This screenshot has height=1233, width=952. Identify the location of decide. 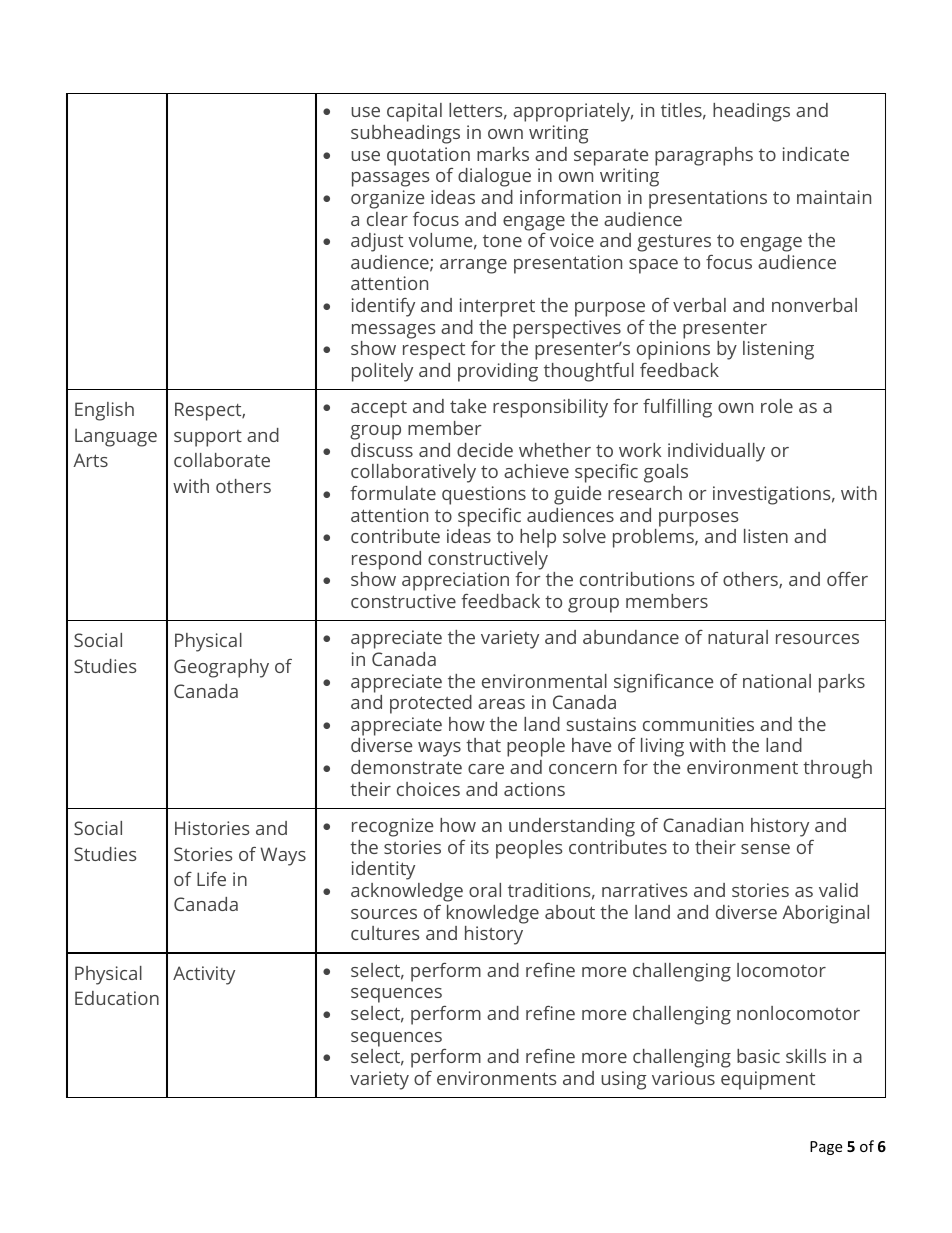
(485, 450).
